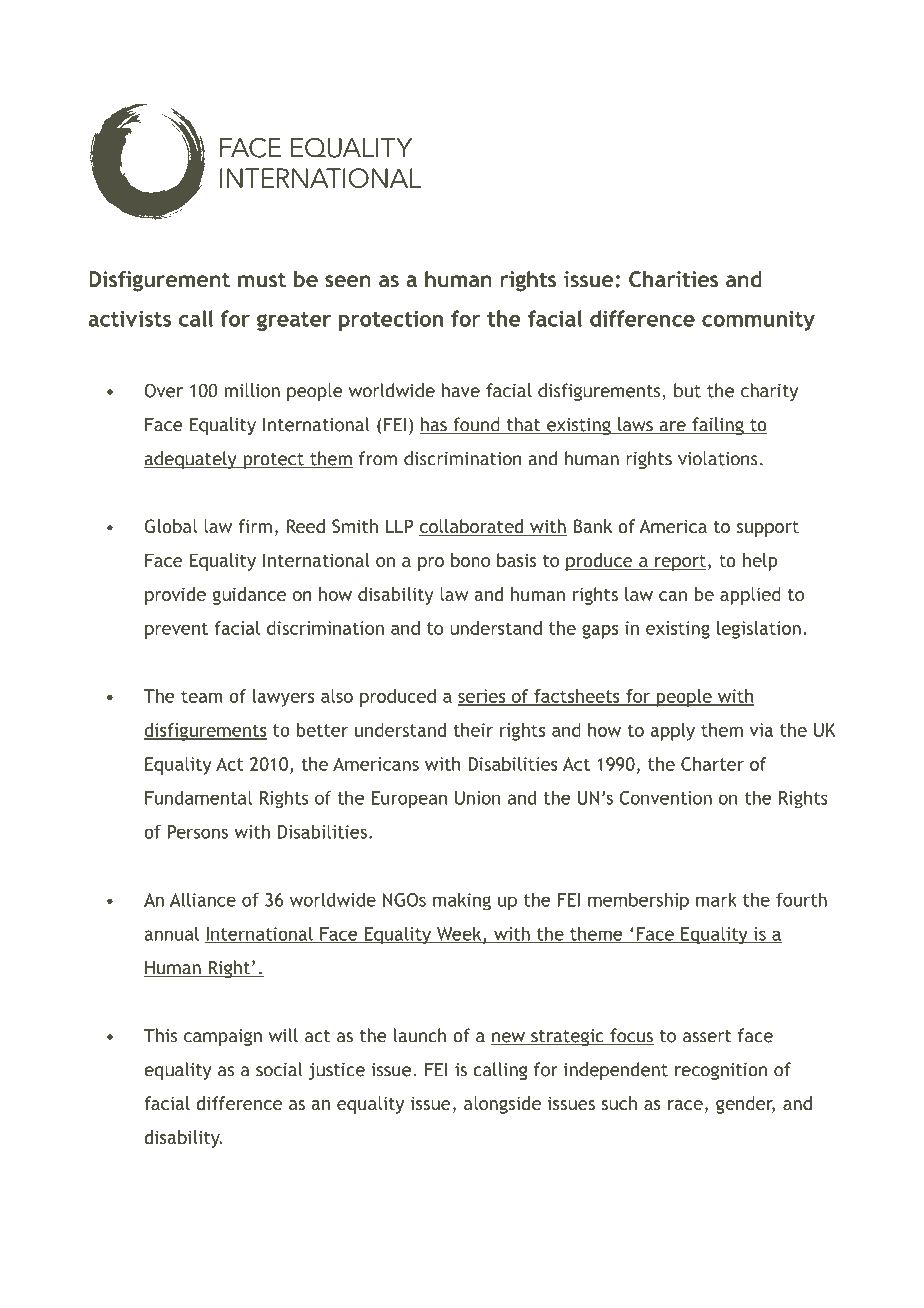  Describe the element at coordinates (760, 562) in the image. I see `help` at that location.
